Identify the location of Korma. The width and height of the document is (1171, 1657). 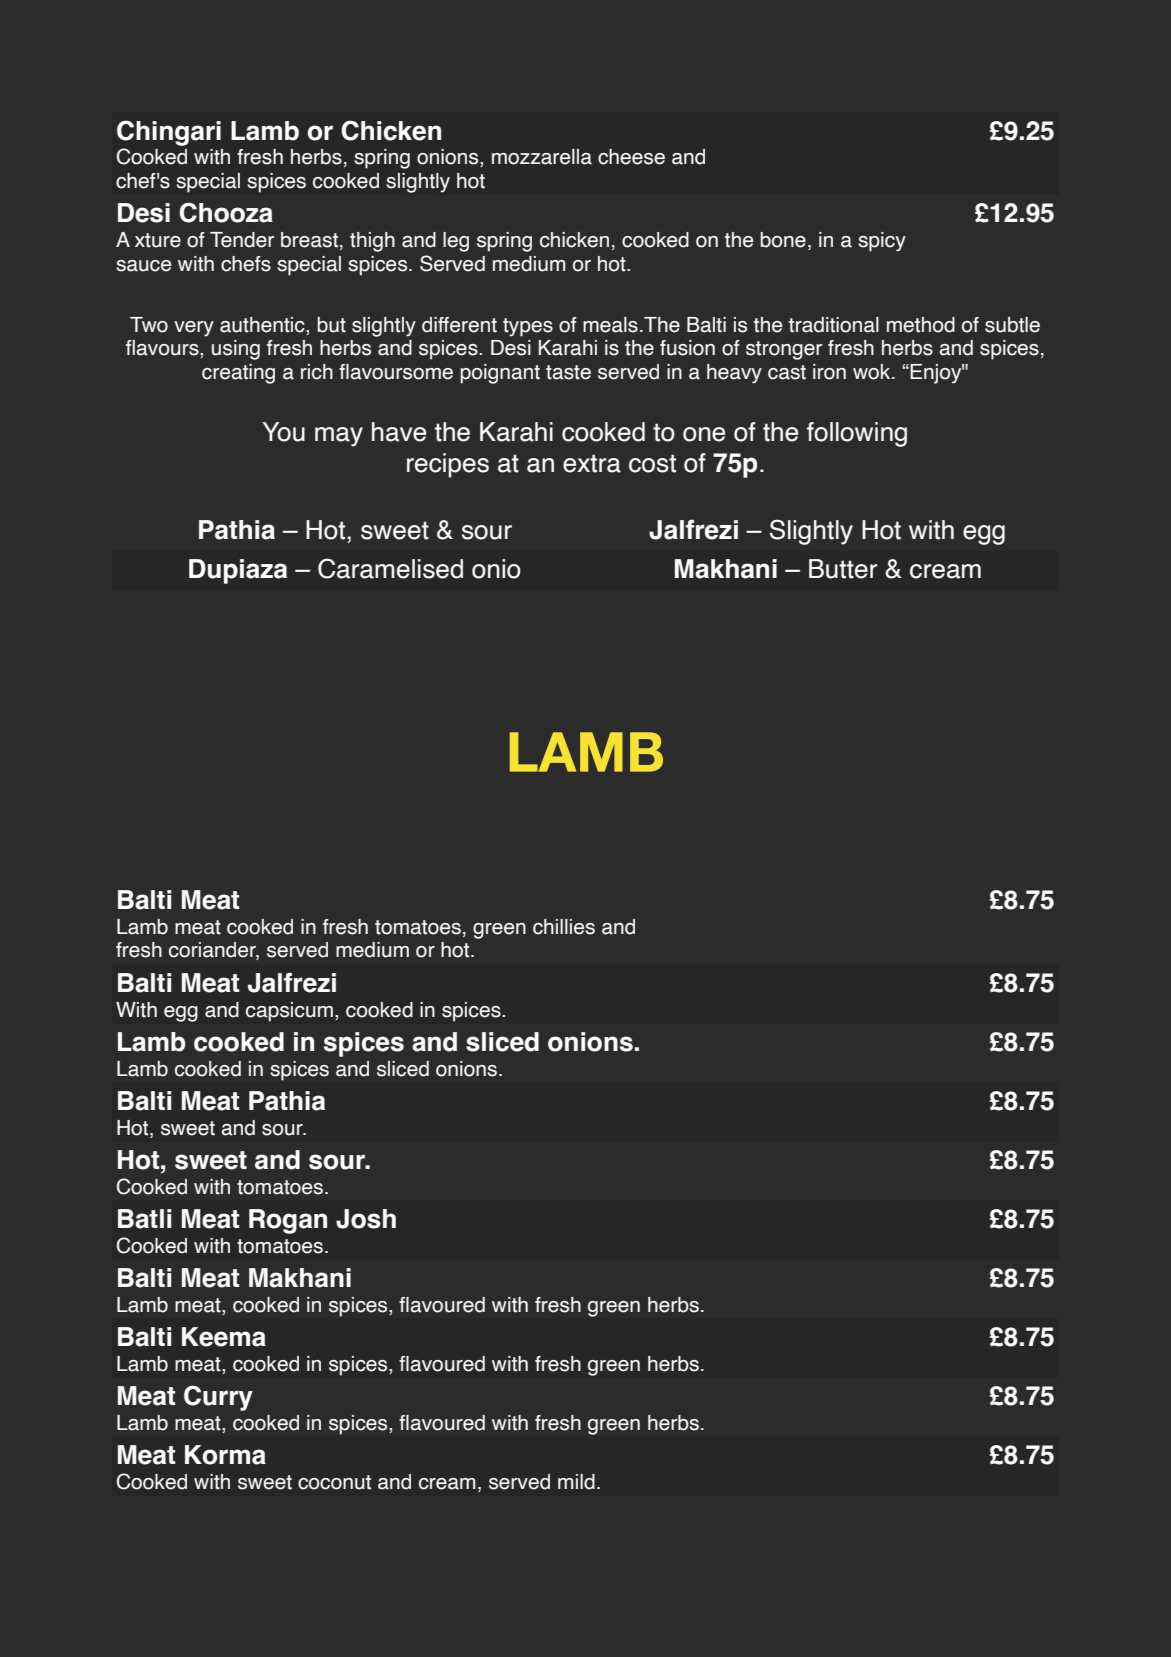
(225, 1455).
